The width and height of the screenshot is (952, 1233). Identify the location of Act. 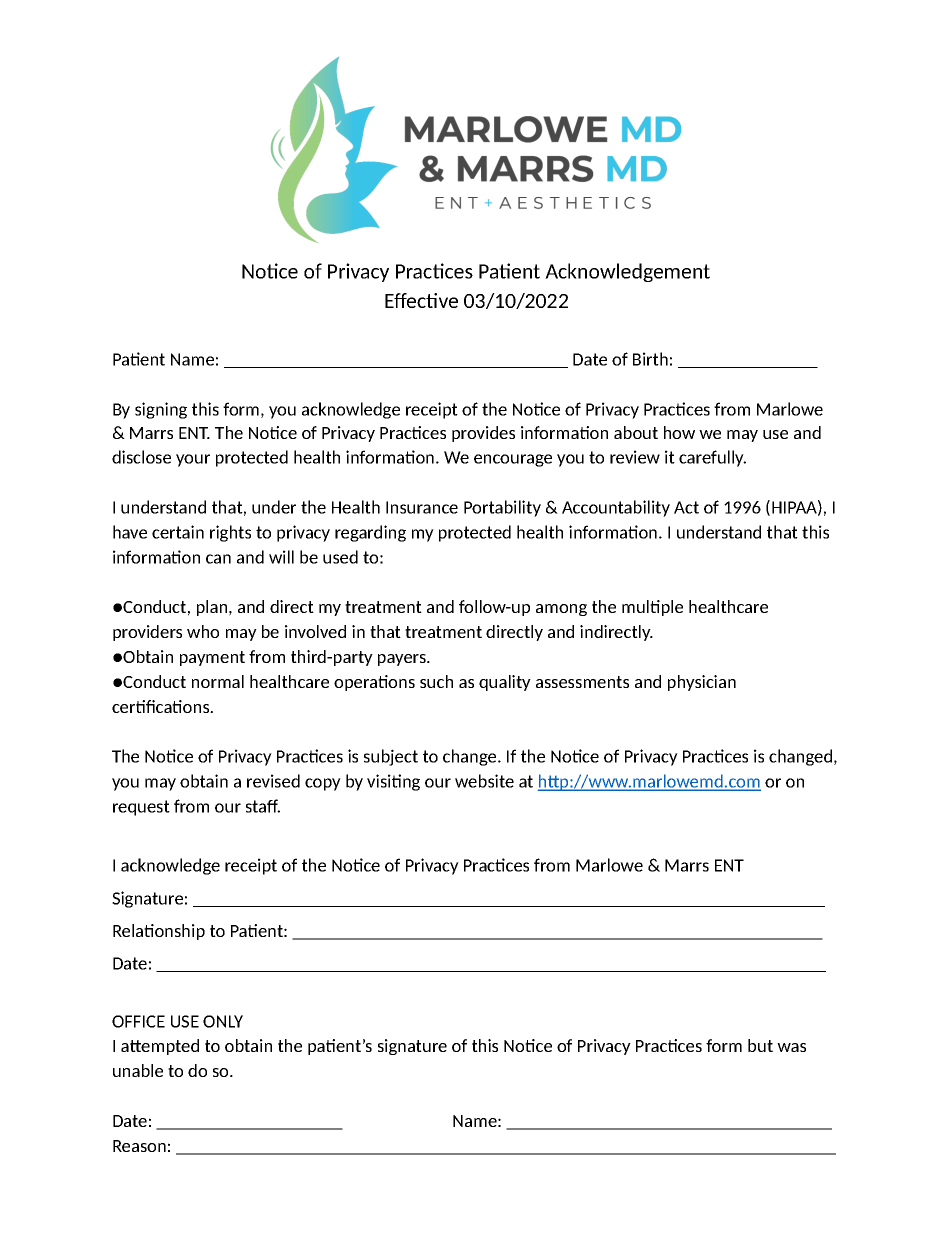
(686, 507).
